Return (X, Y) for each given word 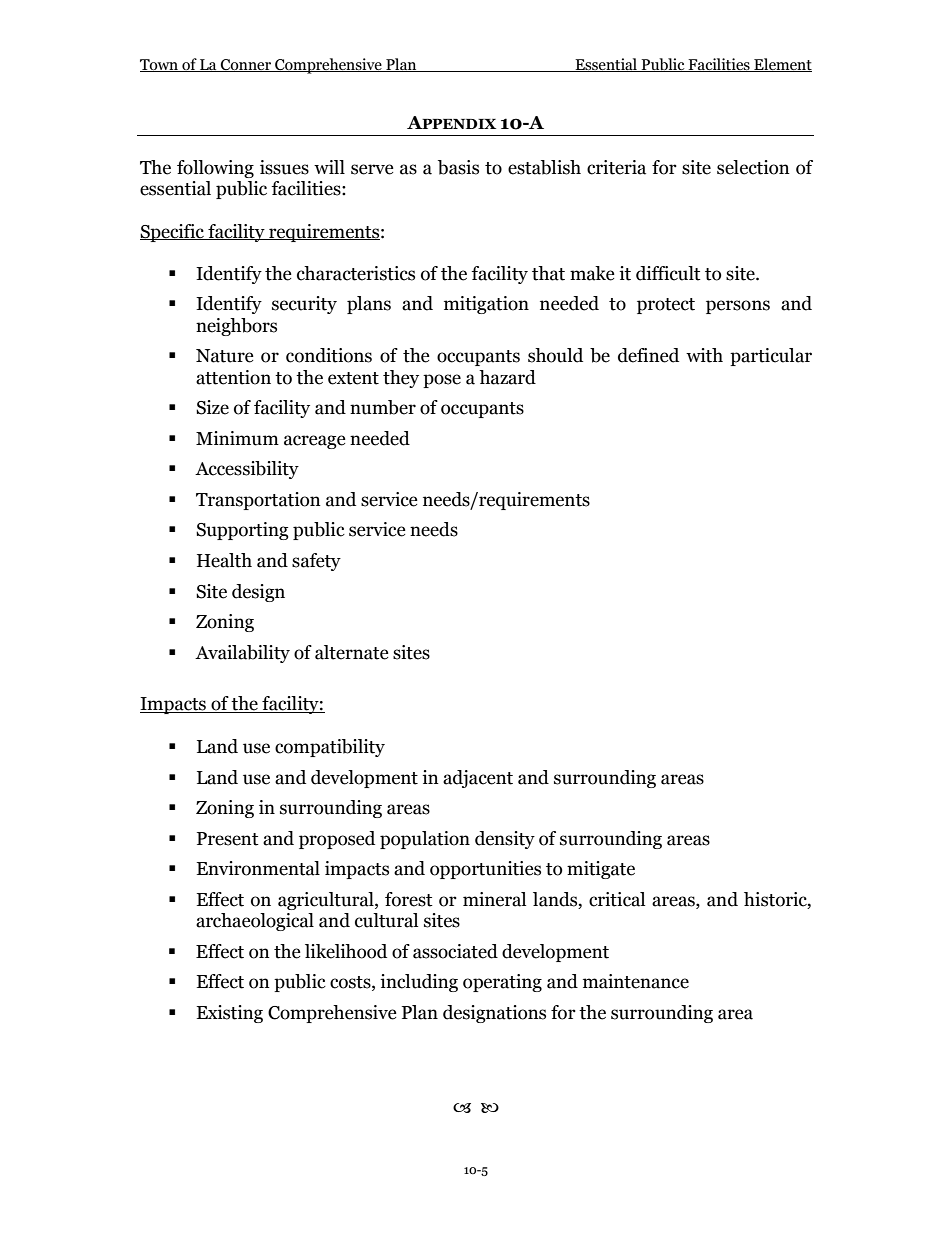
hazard (507, 377)
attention (233, 377)
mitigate (601, 870)
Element (782, 65)
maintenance (636, 981)
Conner (246, 65)
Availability (242, 654)
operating (502, 983)
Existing (229, 1014)
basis (458, 167)
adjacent (478, 779)
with (704, 355)
